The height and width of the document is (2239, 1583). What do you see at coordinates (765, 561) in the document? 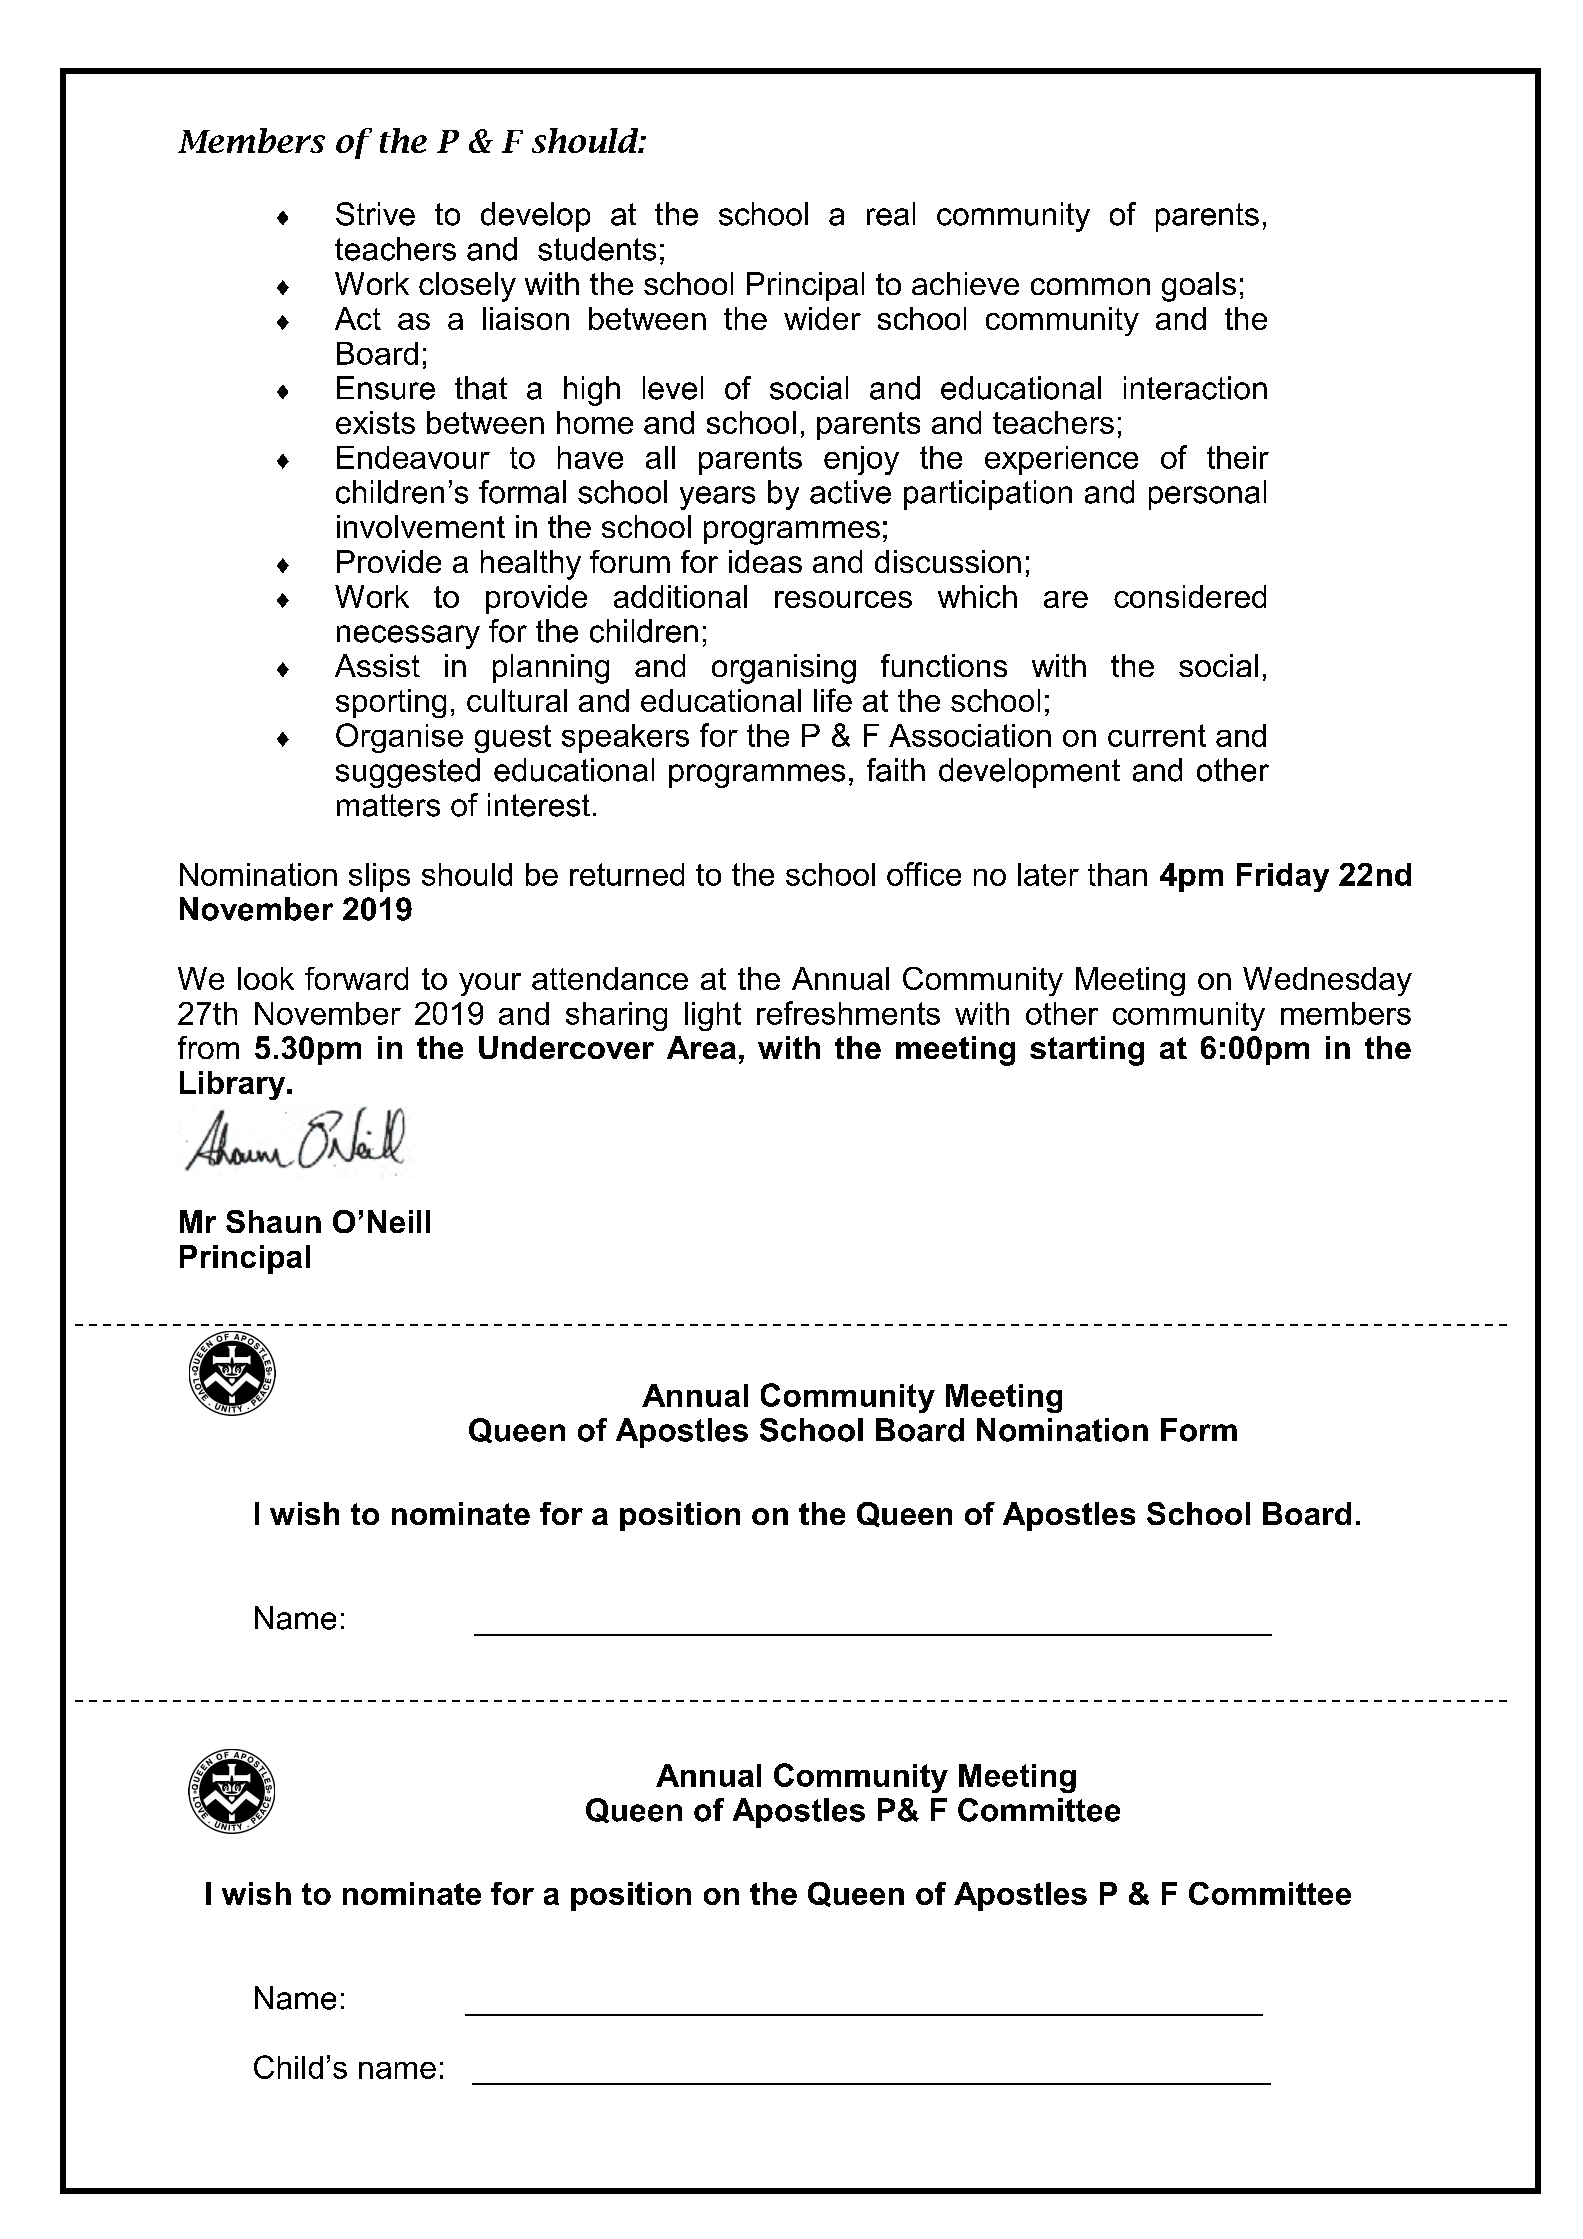
I see `ideas` at bounding box center [765, 561].
